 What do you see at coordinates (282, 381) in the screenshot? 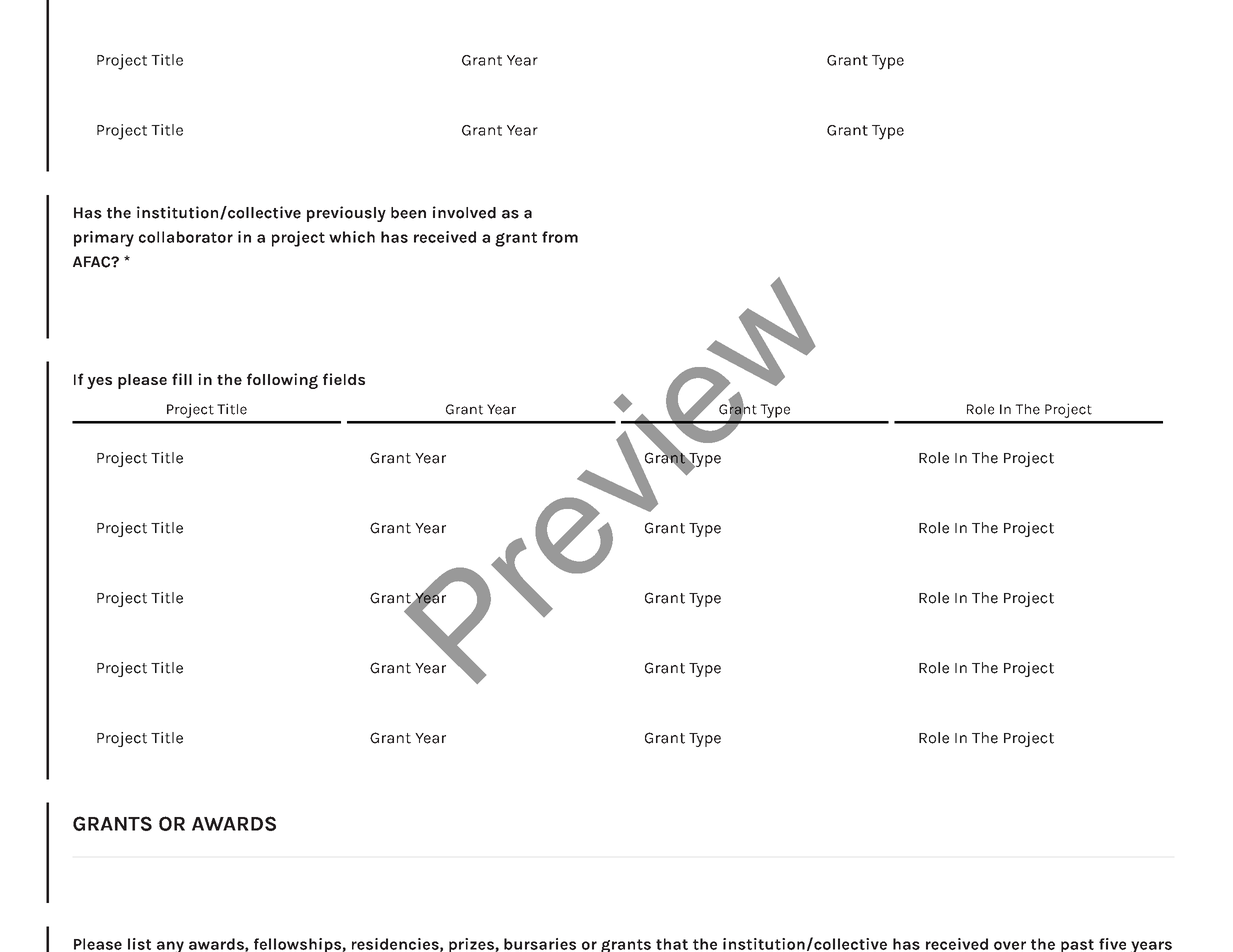
I see `following` at bounding box center [282, 381].
